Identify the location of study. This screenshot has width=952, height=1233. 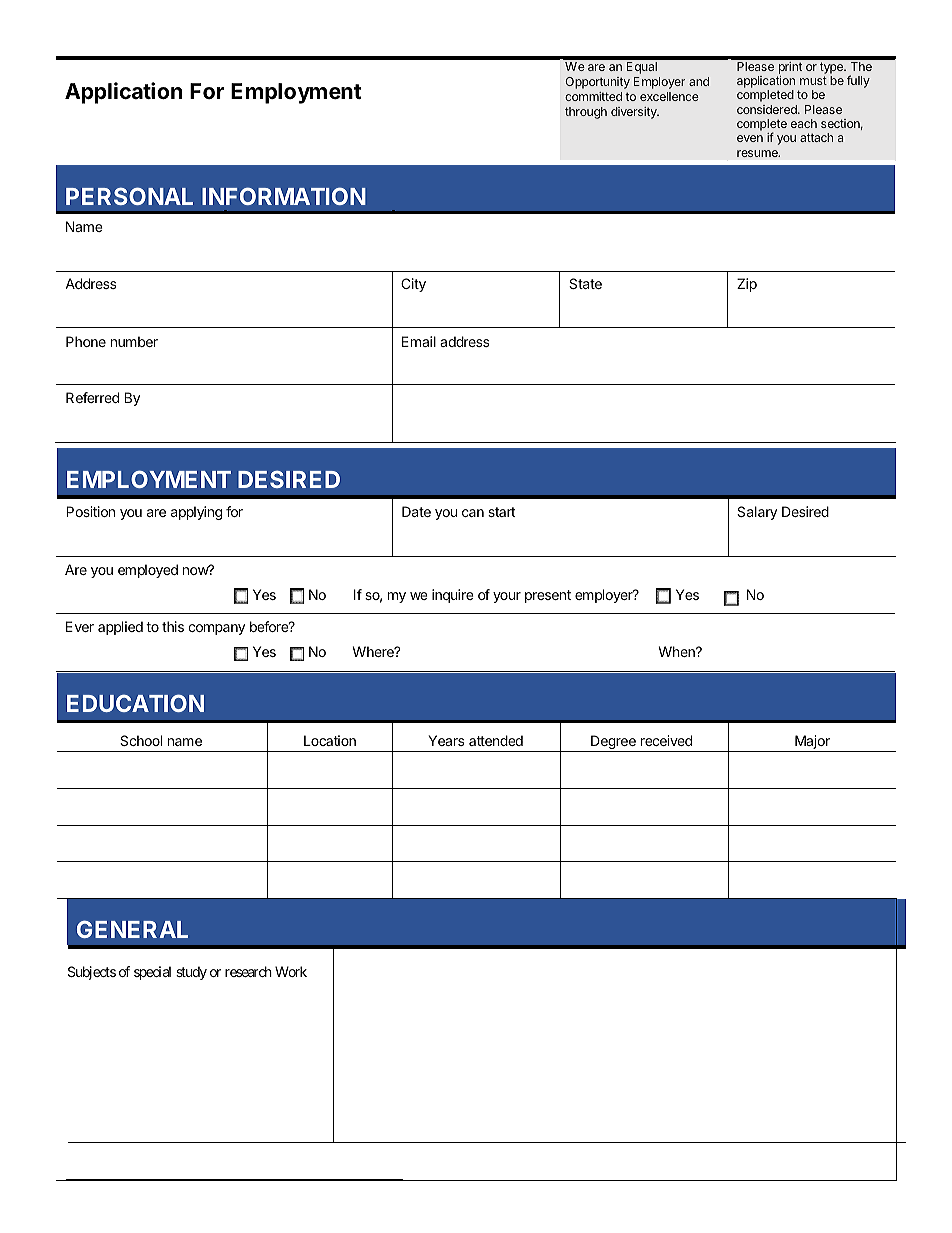
(191, 973).
